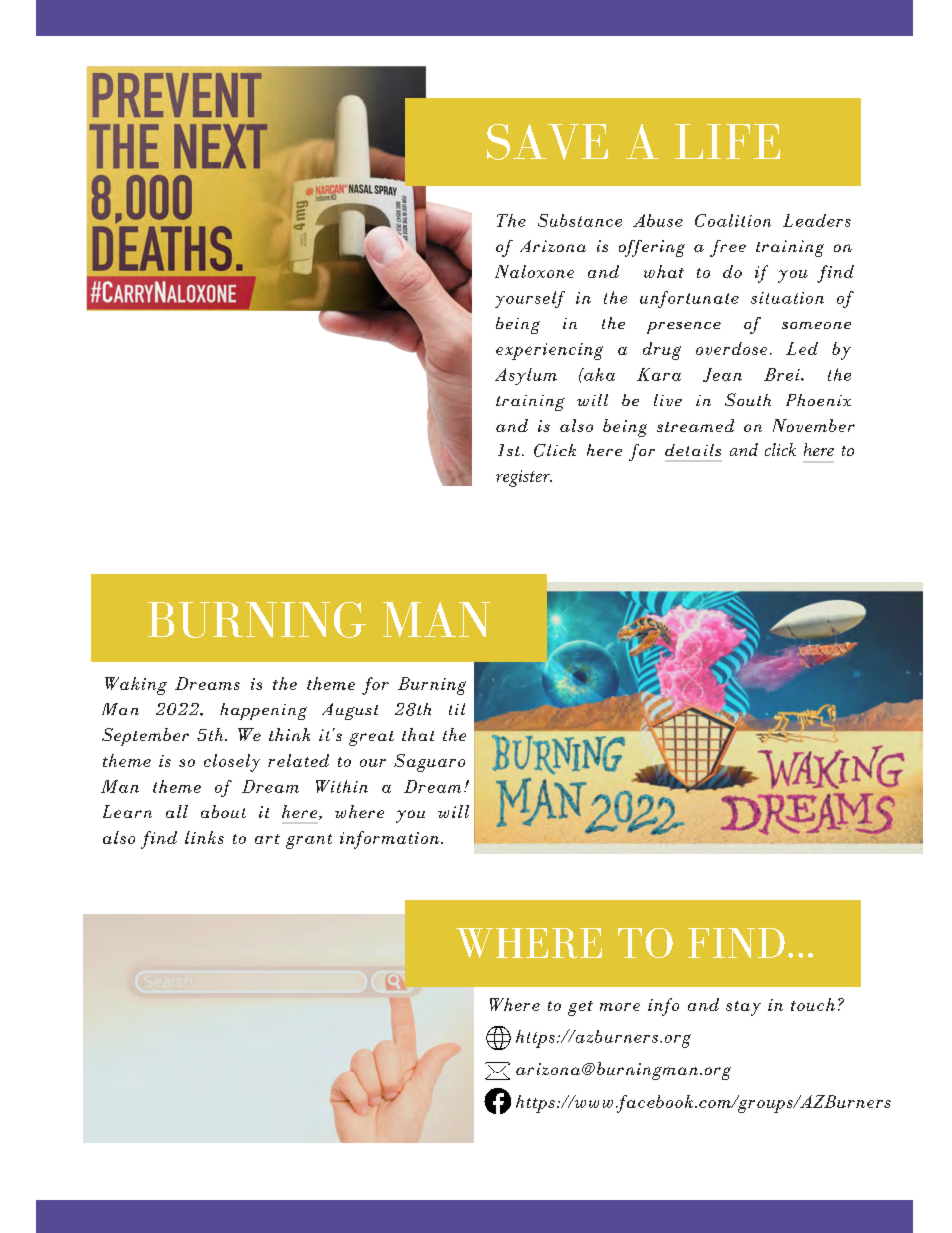 The image size is (952, 1233). What do you see at coordinates (547, 142) in the document?
I see `SAVE` at bounding box center [547, 142].
